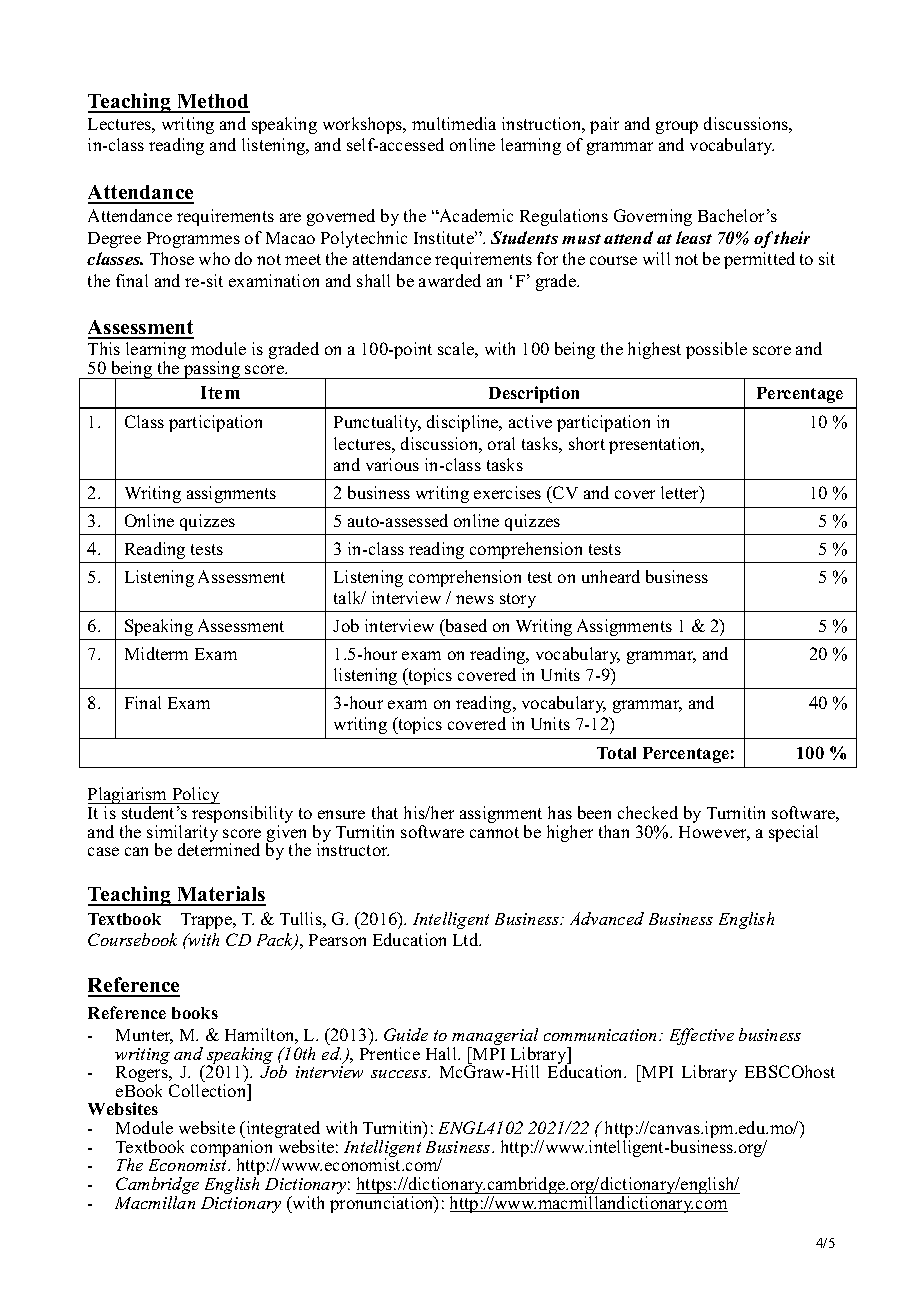 The width and height of the screenshot is (924, 1308). Describe the element at coordinates (465, 625) in the screenshot. I see `based` at that location.
